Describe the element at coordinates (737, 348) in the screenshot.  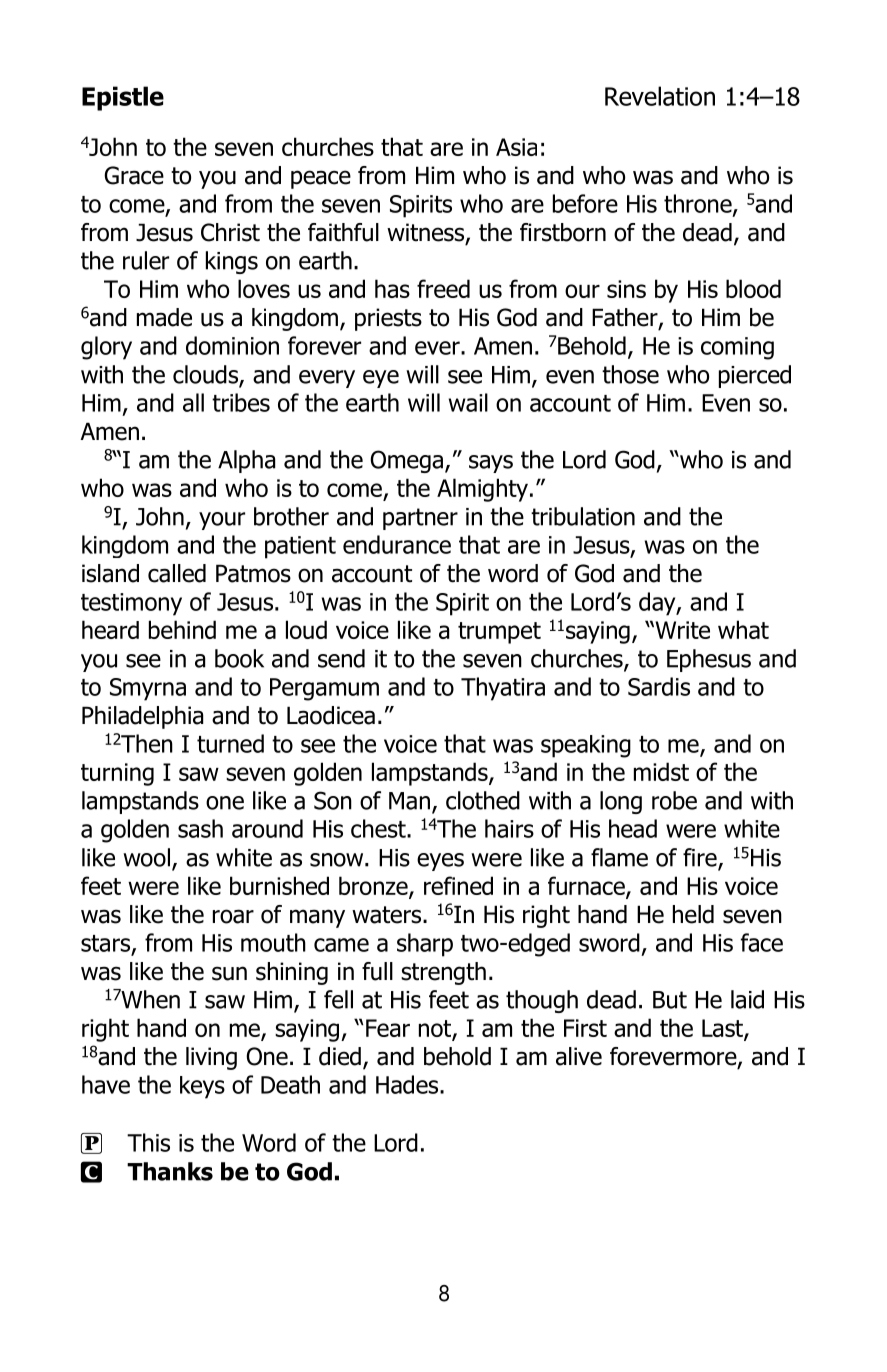
I see `coming` at that location.
